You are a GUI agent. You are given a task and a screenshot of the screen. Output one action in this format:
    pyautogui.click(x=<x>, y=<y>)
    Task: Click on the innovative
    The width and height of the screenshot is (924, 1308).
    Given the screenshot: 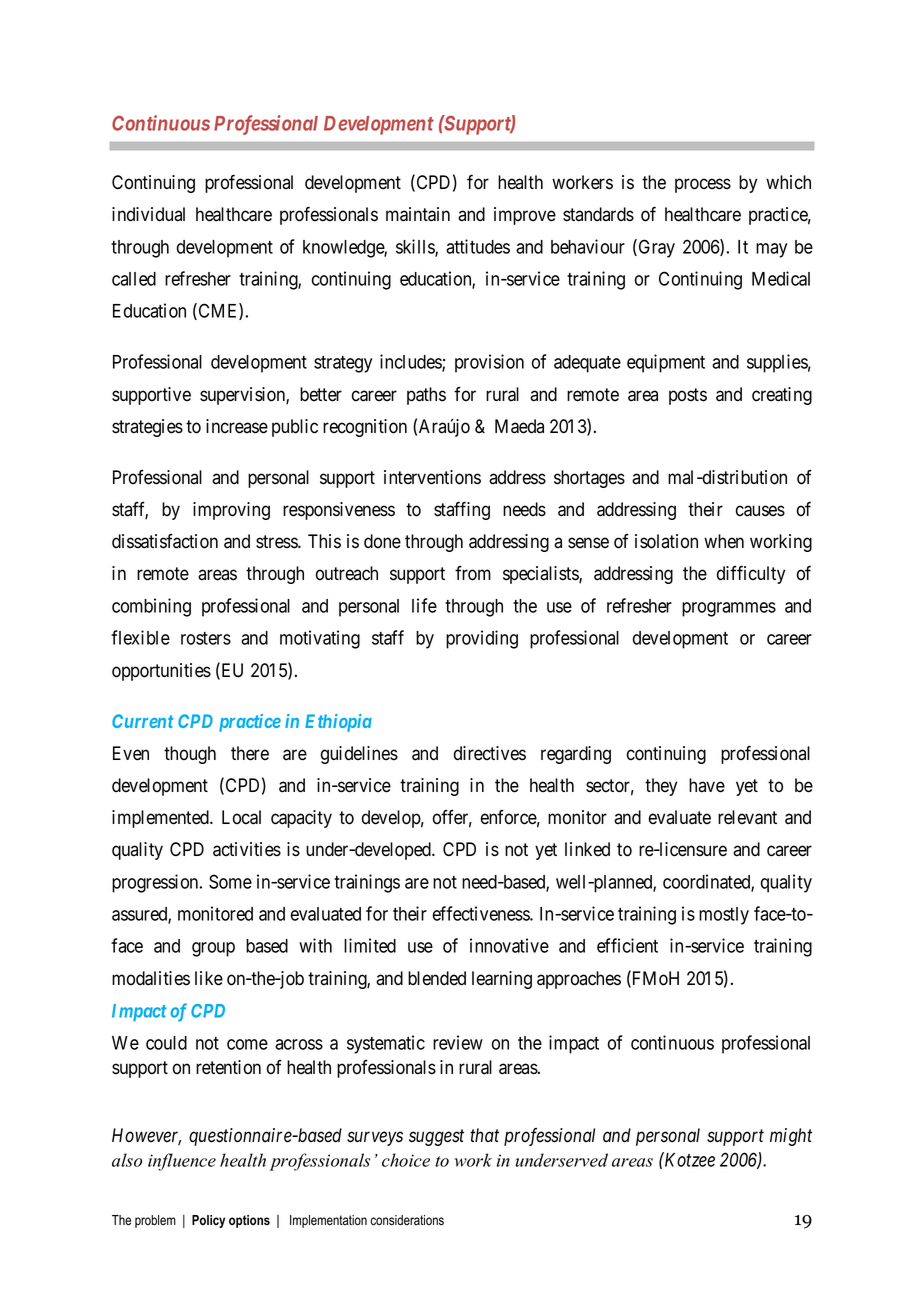 What is the action you would take?
    pyautogui.click(x=509, y=945)
